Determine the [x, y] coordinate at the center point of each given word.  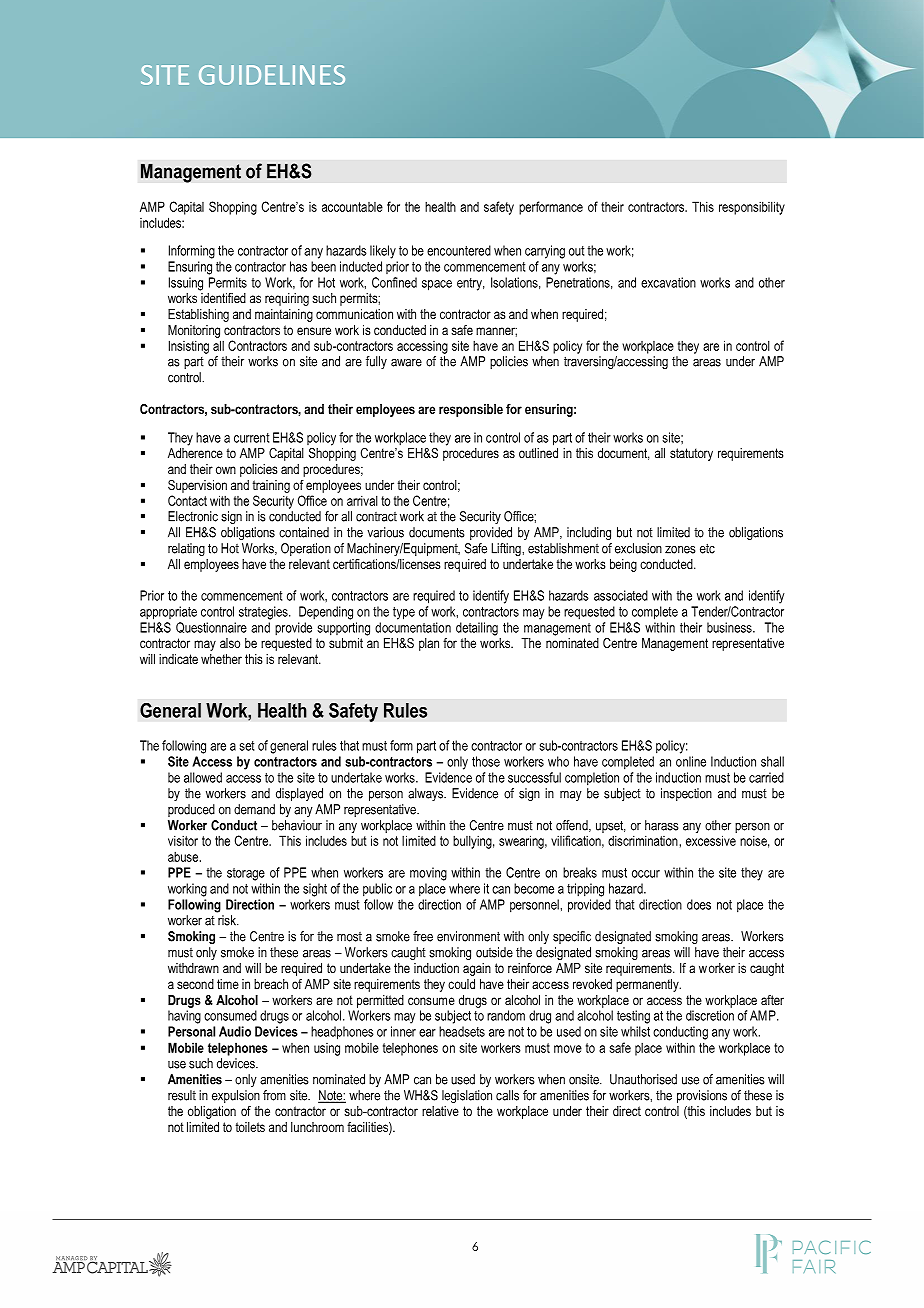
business [730, 627]
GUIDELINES [272, 75]
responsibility [752, 208]
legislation [467, 1096]
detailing [477, 629]
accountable [352, 207]
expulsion [236, 1096]
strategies [264, 613]
